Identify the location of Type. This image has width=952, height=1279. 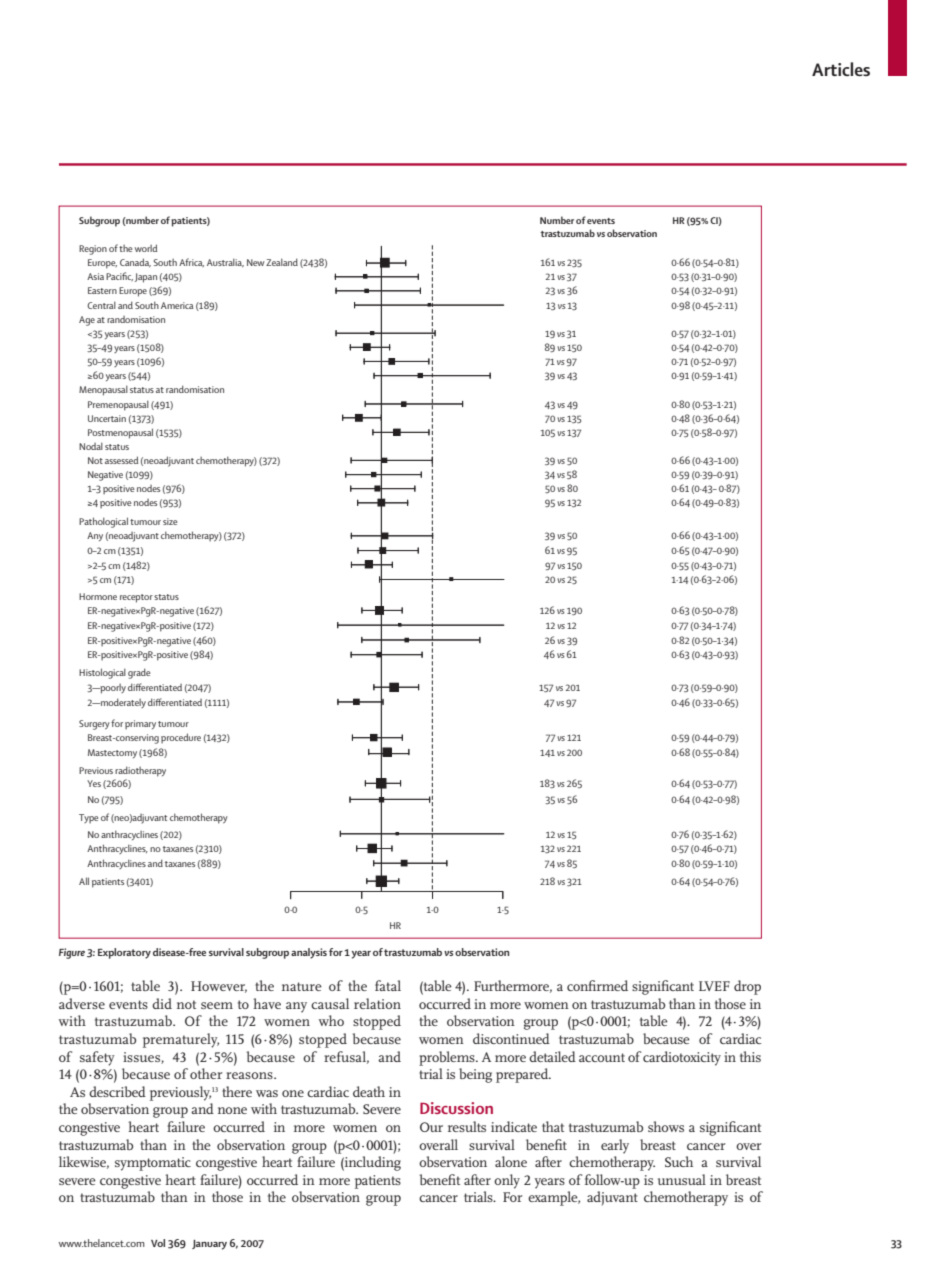
(88, 818).
